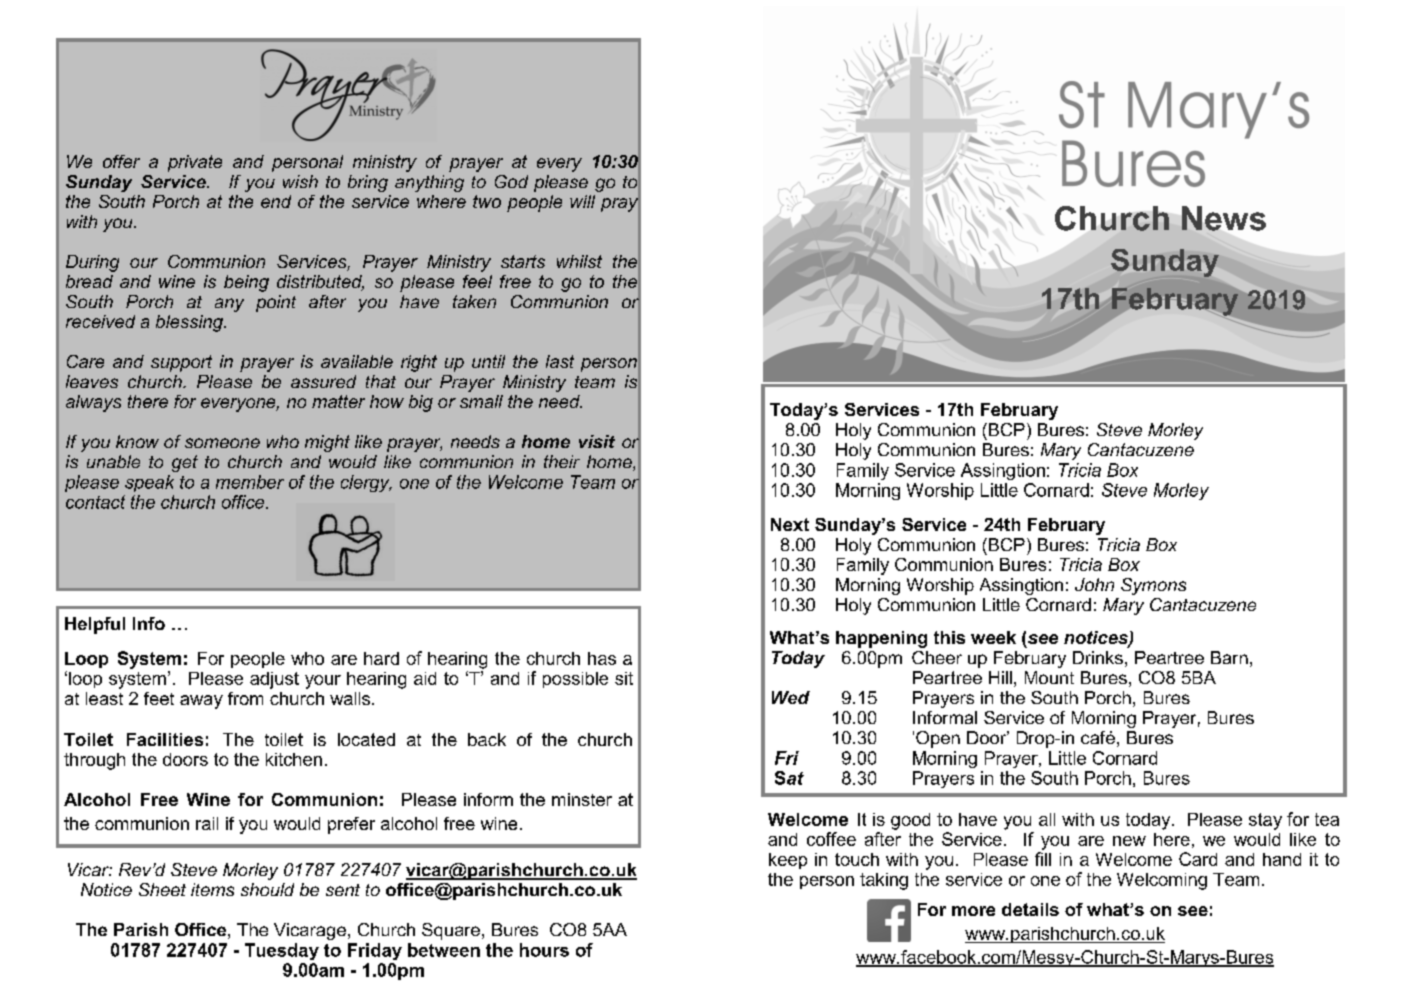 Image resolution: width=1410 pixels, height=997 pixels. I want to click on Drinks, so click(1098, 657).
